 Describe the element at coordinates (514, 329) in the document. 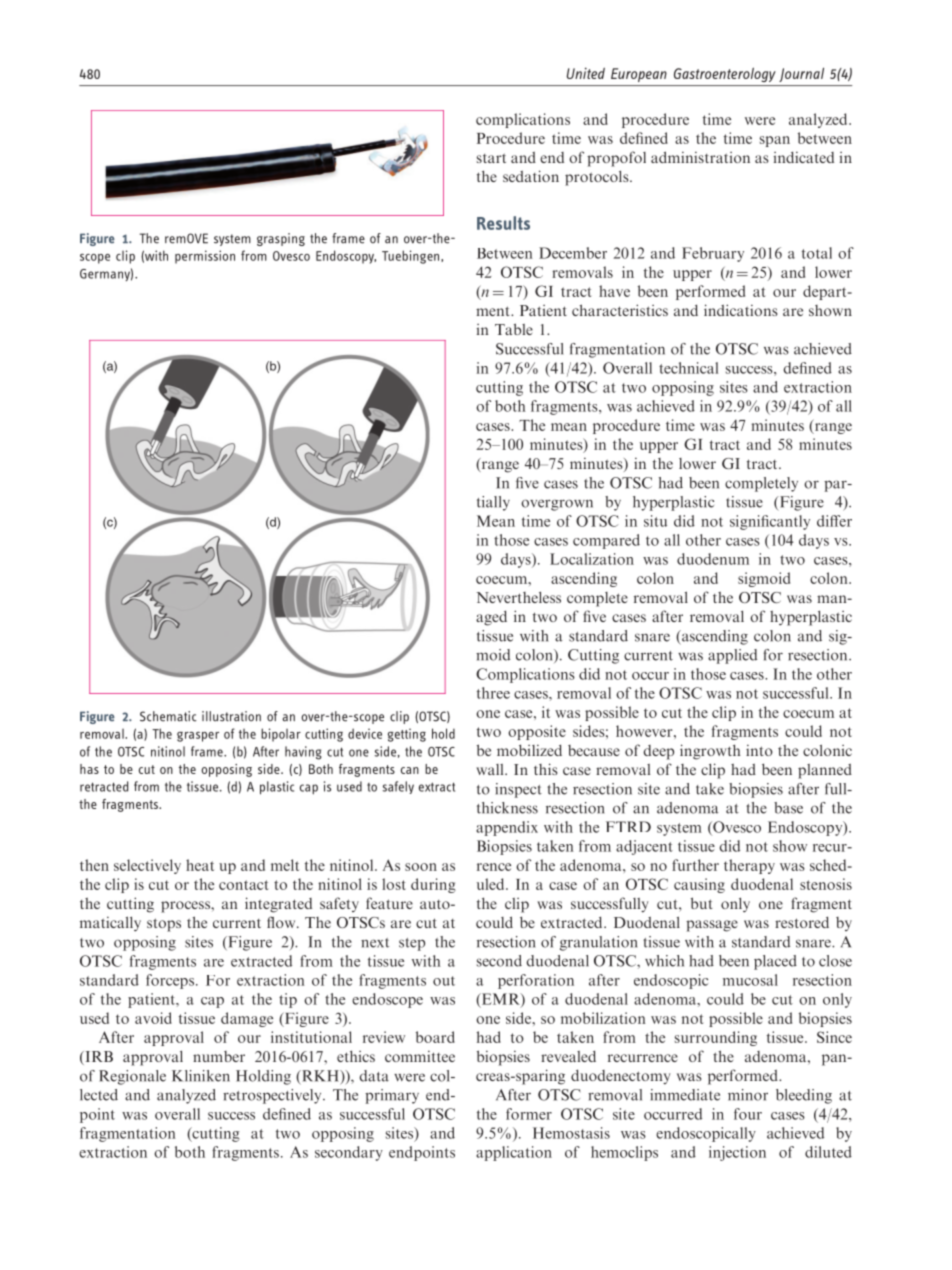

I see `Table` at that location.
